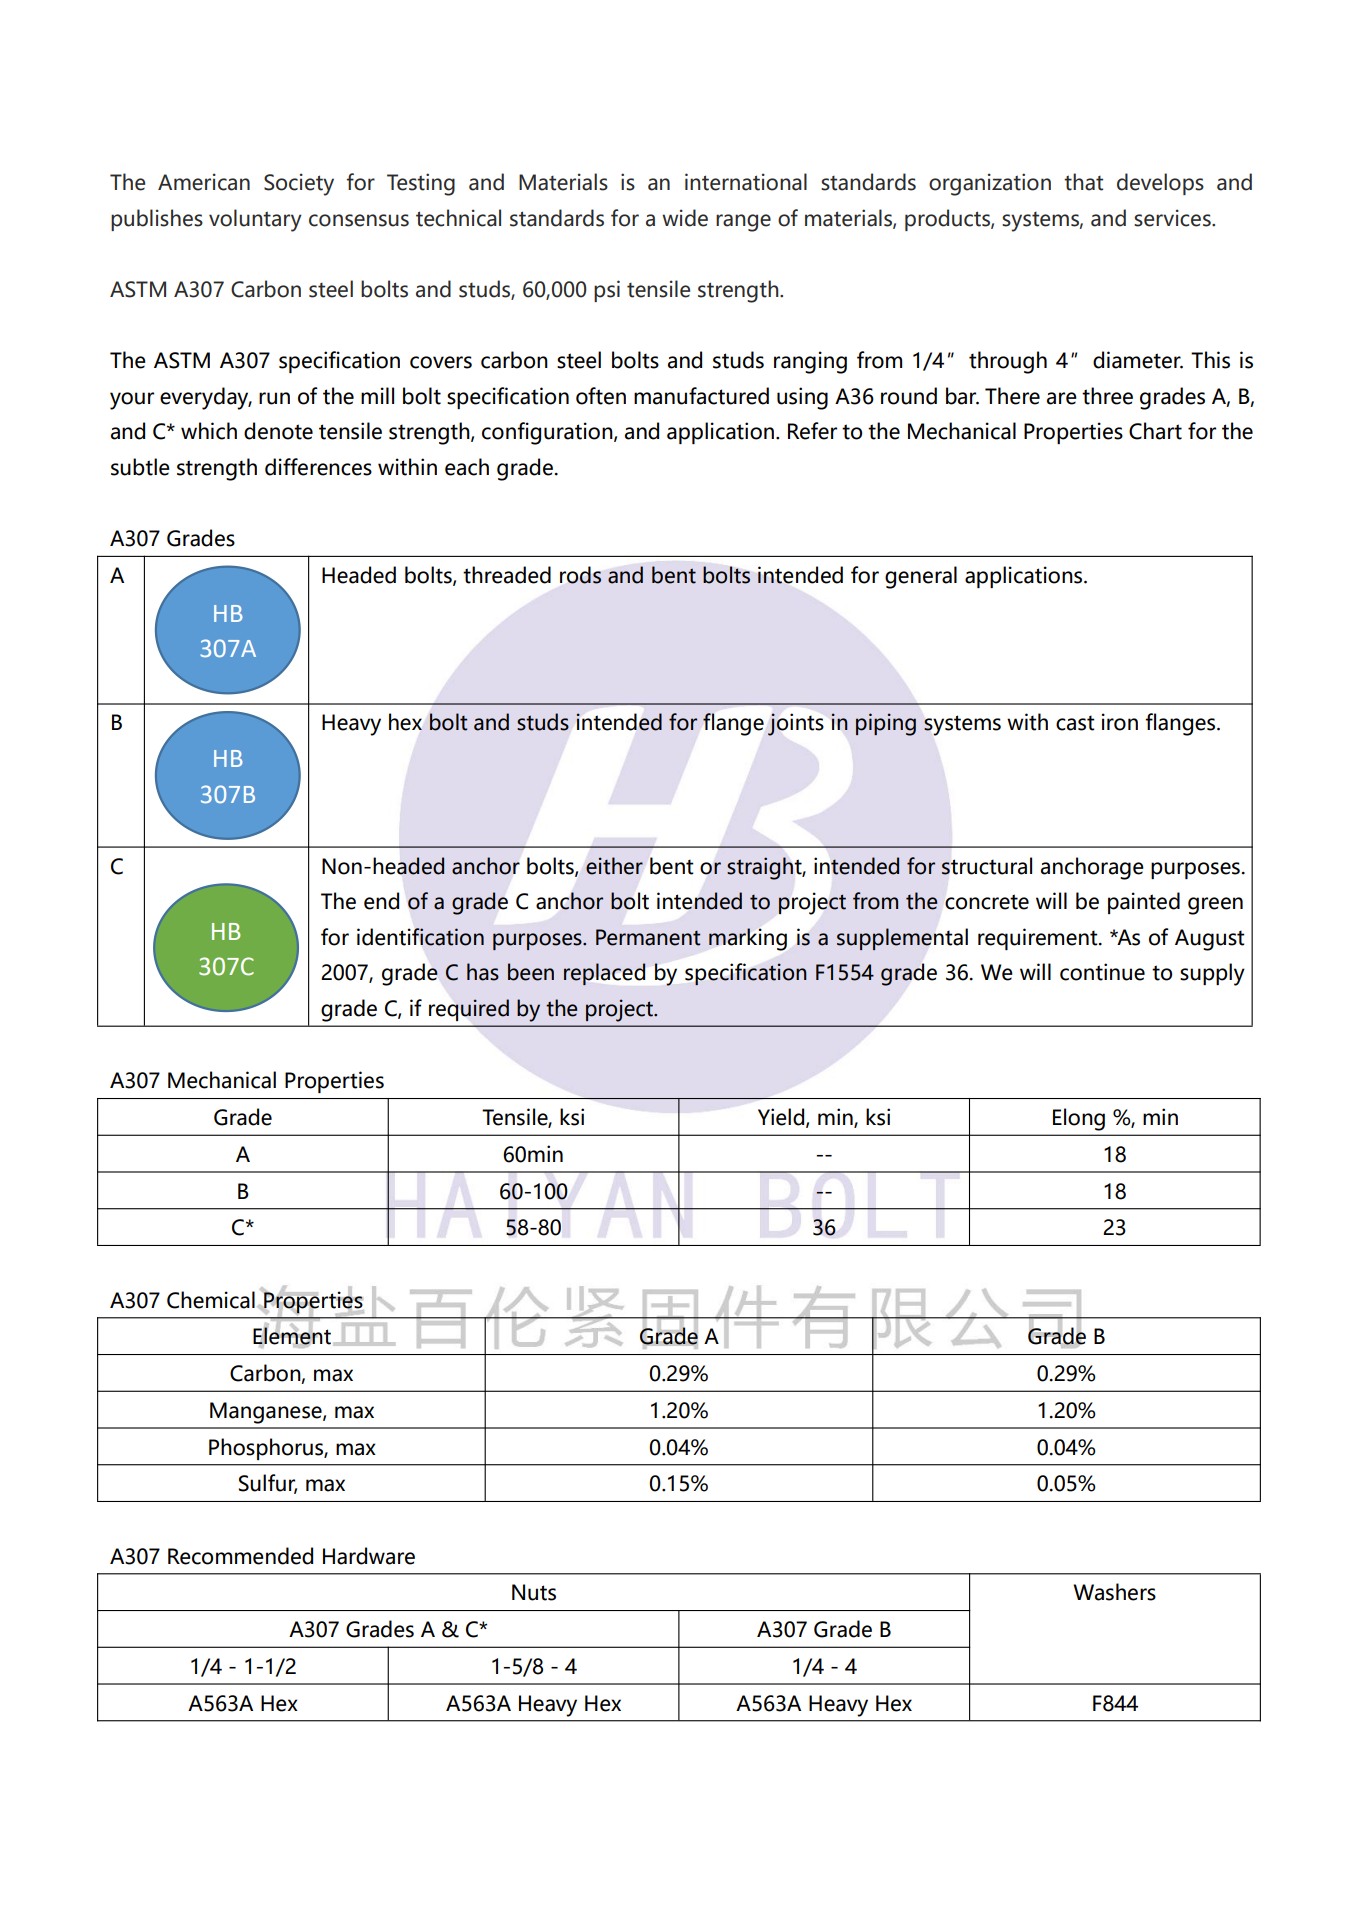  I want to click on either, so click(614, 866).
